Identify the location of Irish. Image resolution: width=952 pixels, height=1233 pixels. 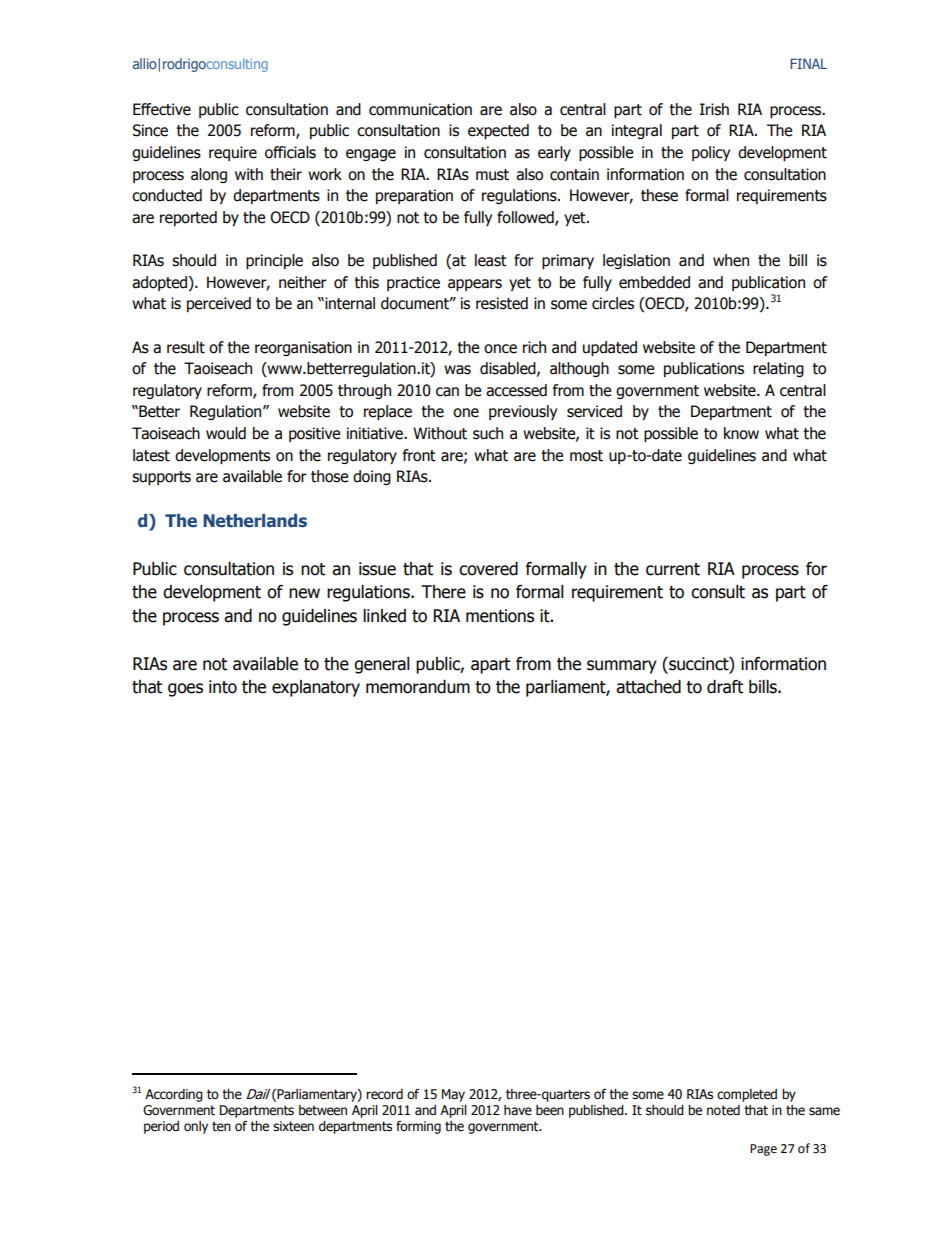
(714, 109).
